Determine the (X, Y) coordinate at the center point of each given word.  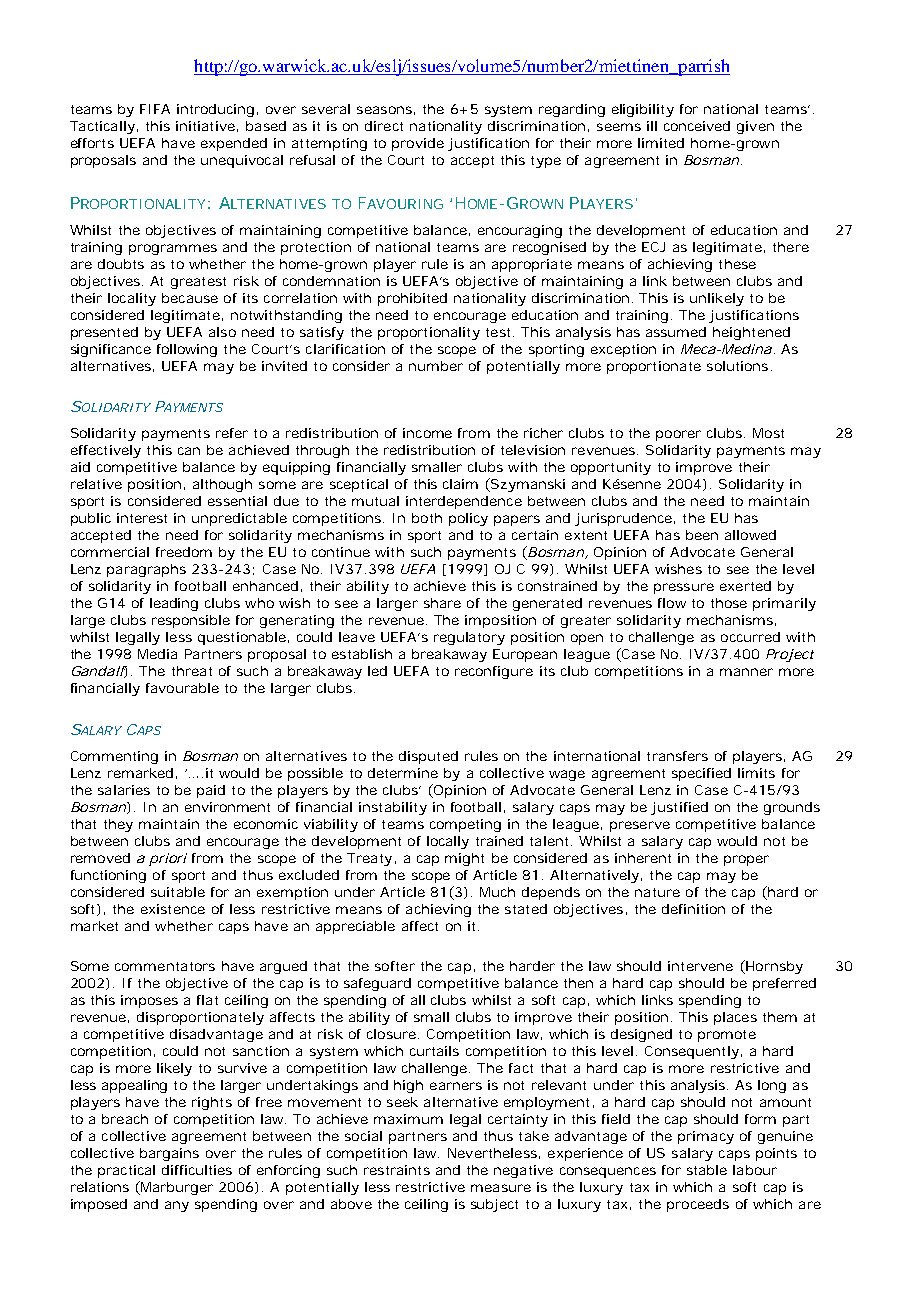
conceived (697, 126)
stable (707, 1170)
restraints (397, 1170)
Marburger (177, 1188)
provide (418, 144)
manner (746, 672)
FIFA (155, 109)
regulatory (469, 638)
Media (157, 654)
